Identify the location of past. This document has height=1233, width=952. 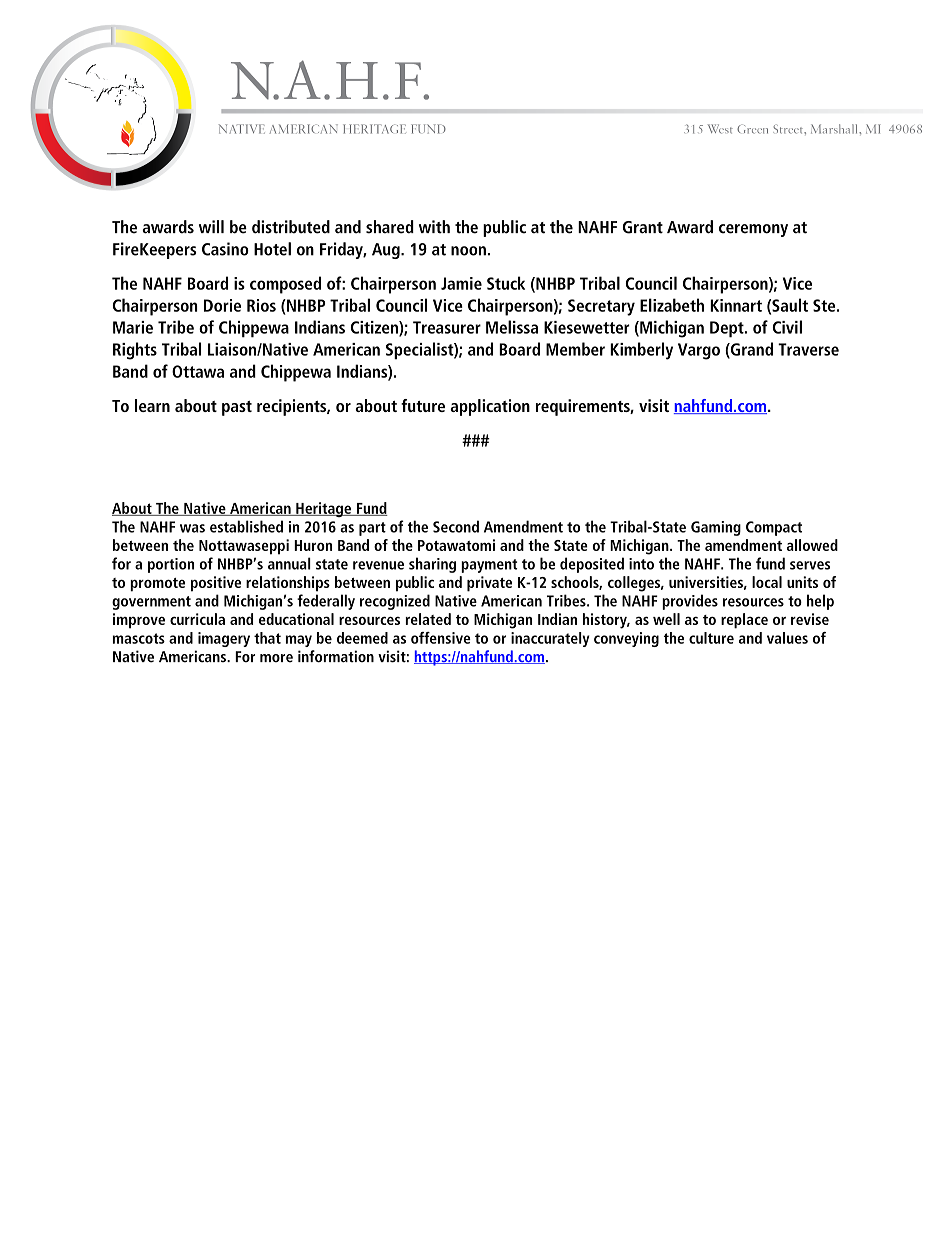
(237, 408).
